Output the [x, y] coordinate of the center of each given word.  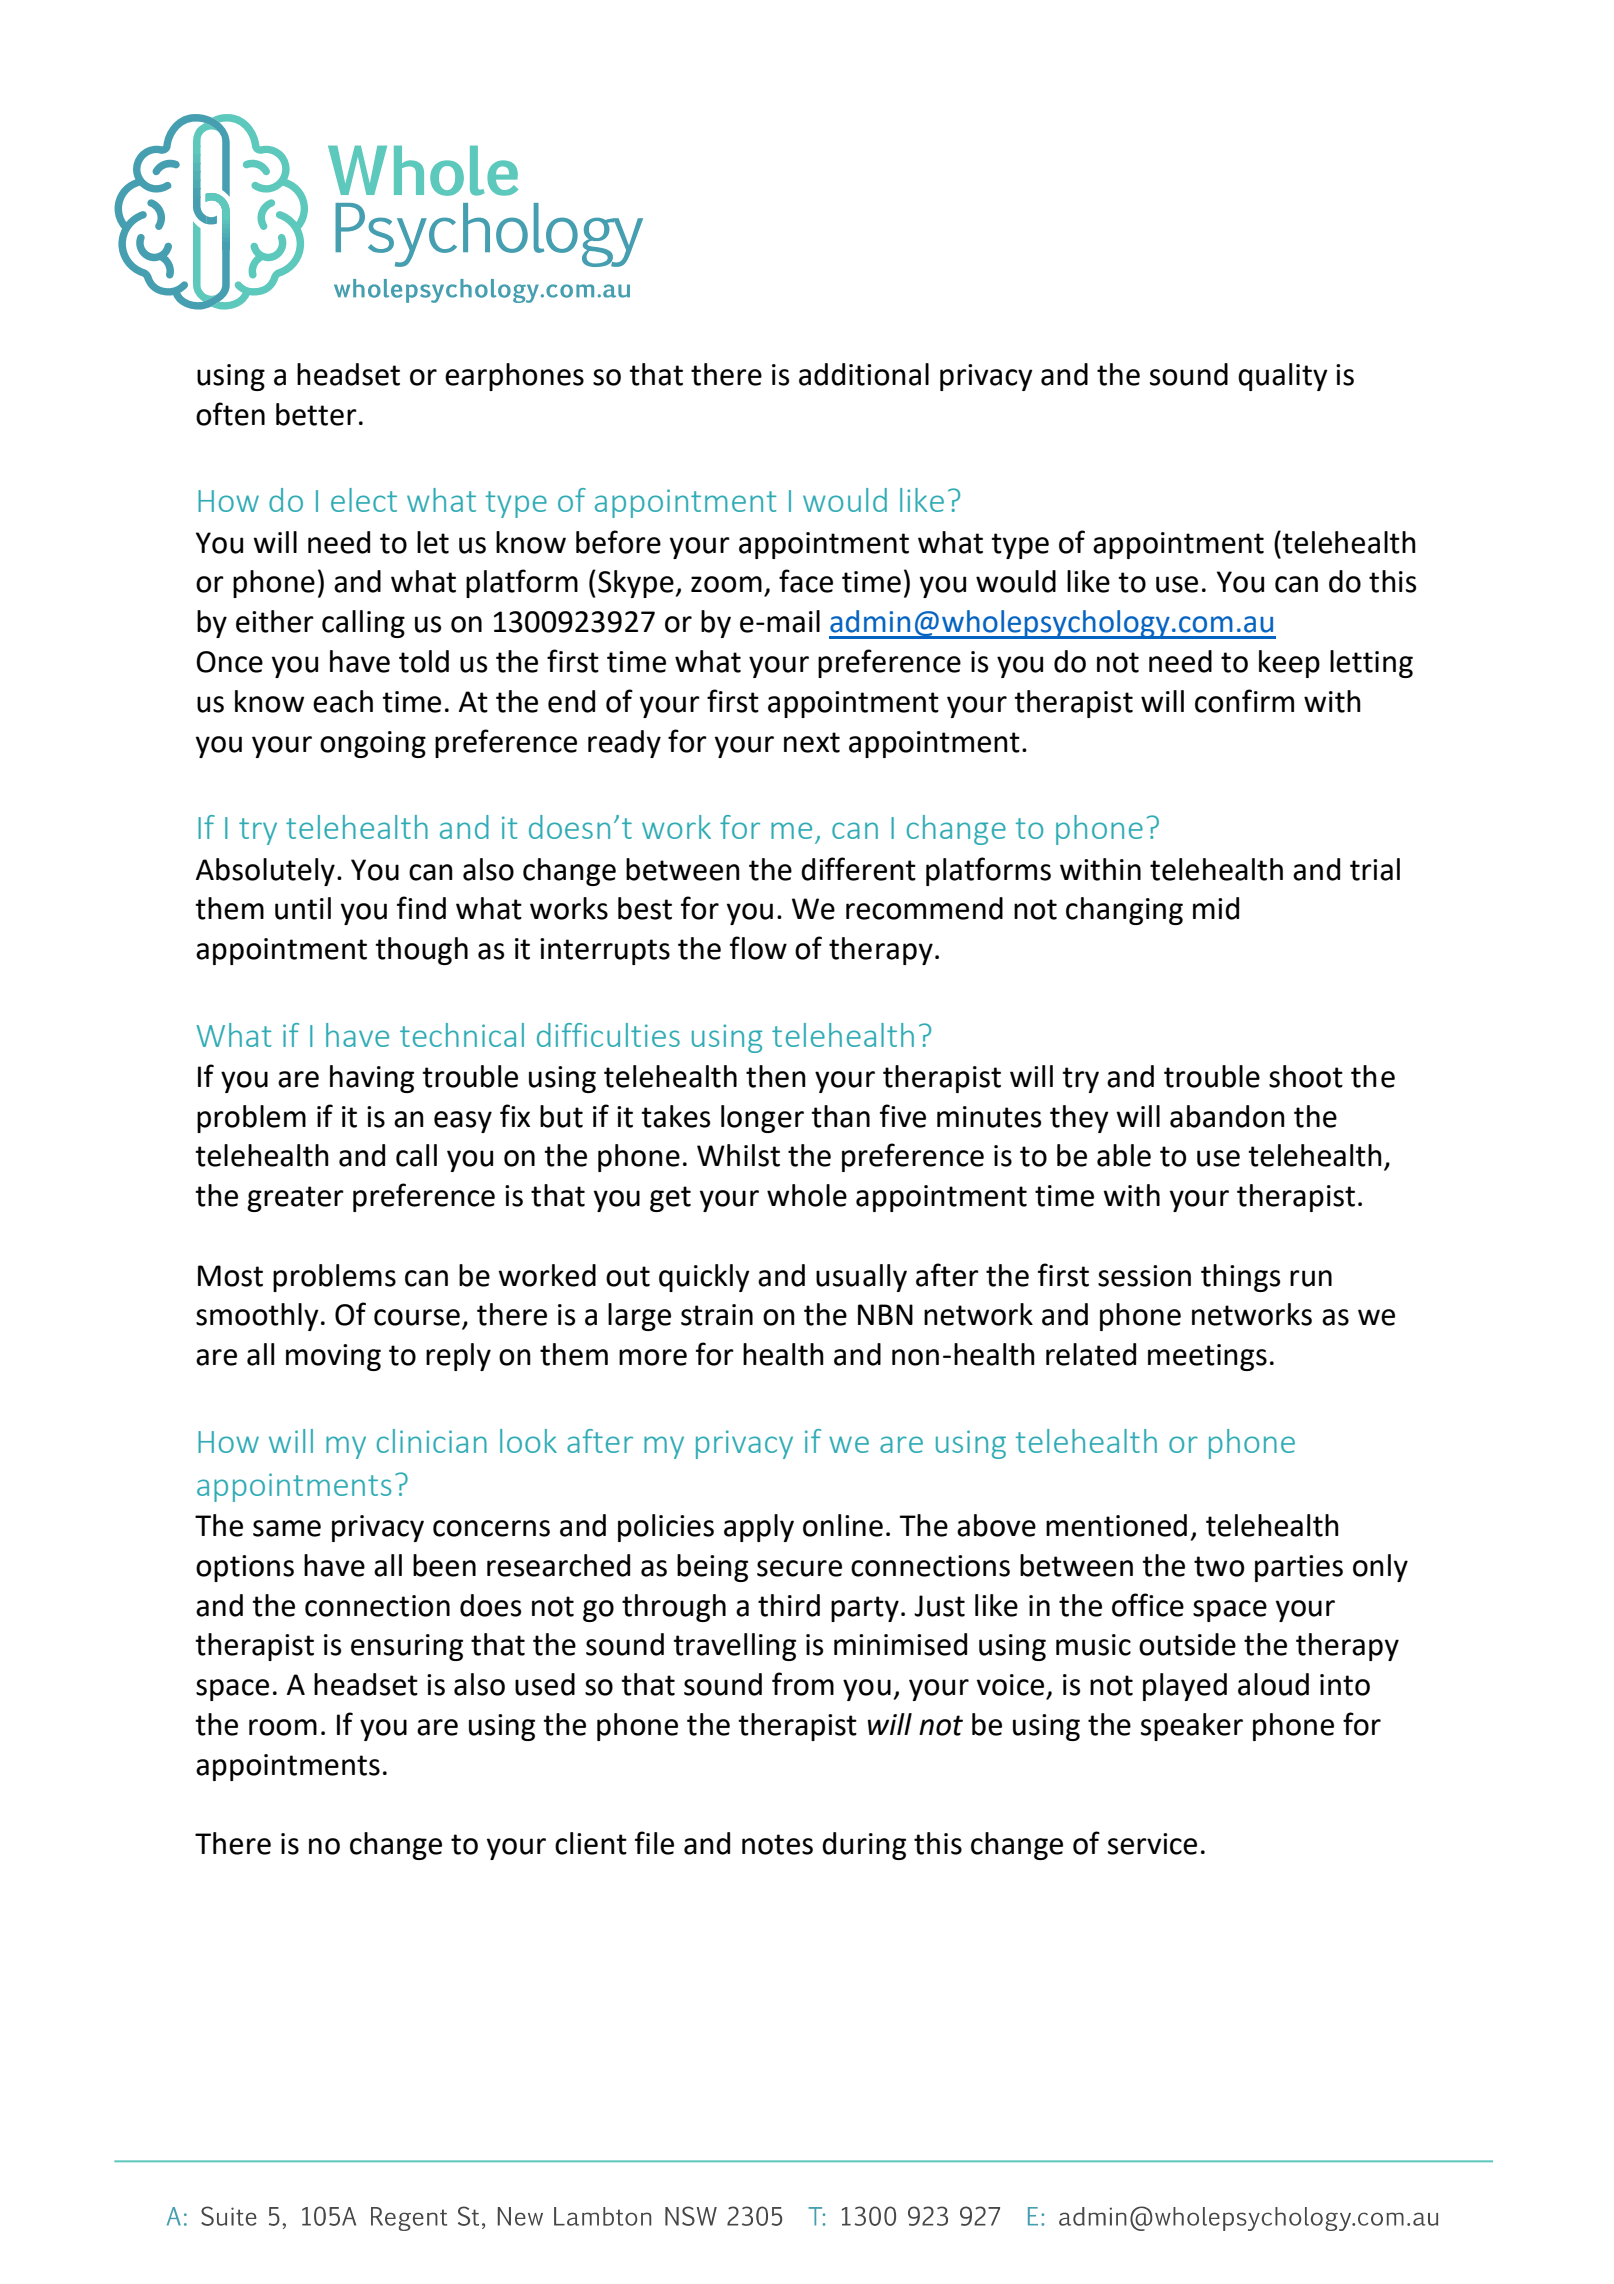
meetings [1207, 1357]
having [372, 1079]
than [840, 1116]
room [283, 1727]
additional [864, 374]
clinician [432, 1441]
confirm [1244, 701]
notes [777, 1844]
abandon [1227, 1116]
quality [1283, 377]
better [316, 414]
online [843, 1525]
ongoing [373, 744]
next [812, 742]
